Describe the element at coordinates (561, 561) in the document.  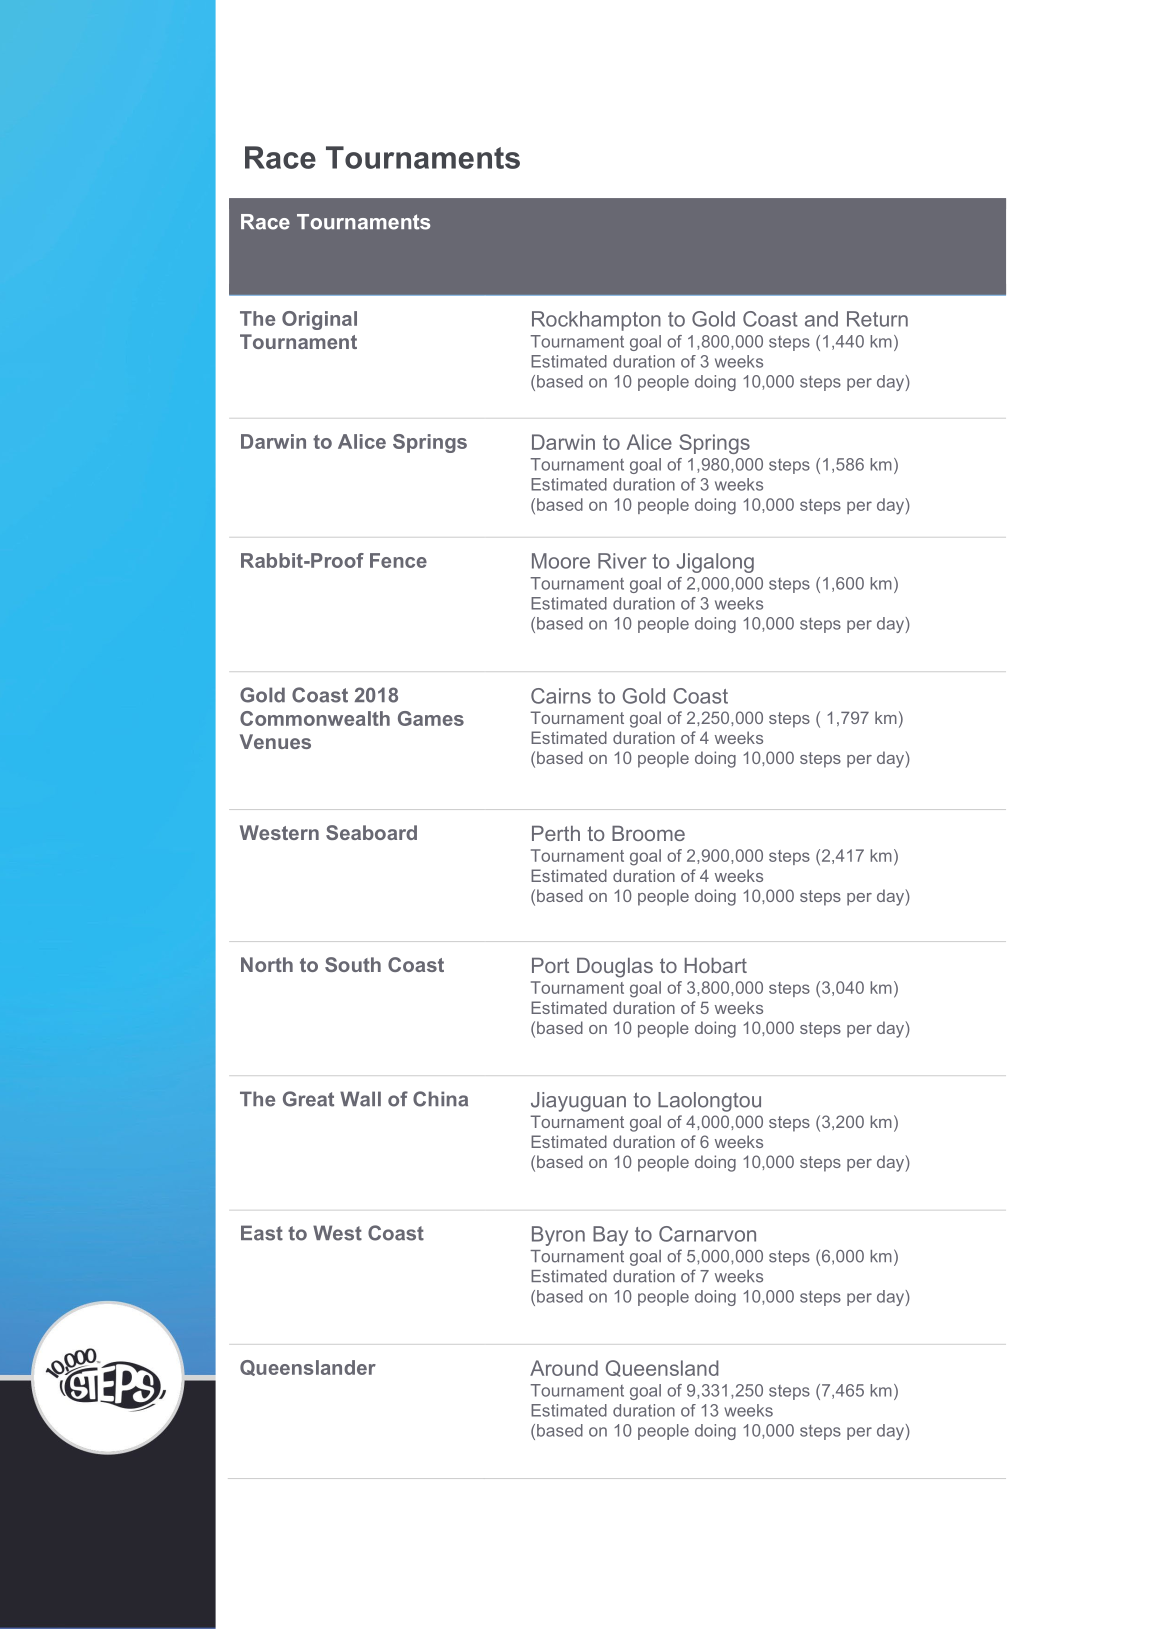
I see `Moore` at that location.
